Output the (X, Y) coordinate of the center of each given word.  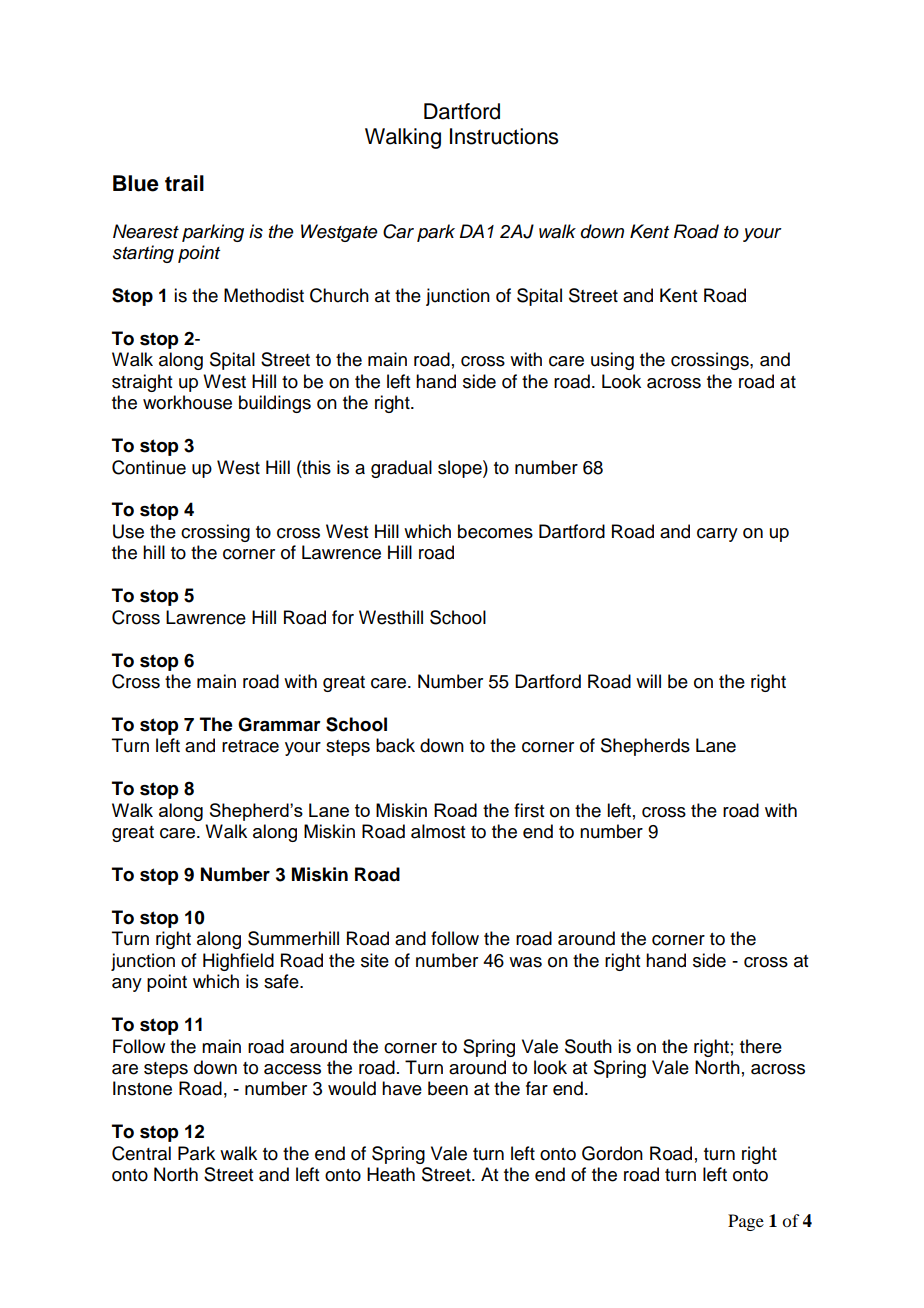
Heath (391, 1174)
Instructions (504, 136)
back (395, 745)
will (648, 681)
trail (184, 183)
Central (141, 1153)
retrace (250, 746)
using (612, 361)
